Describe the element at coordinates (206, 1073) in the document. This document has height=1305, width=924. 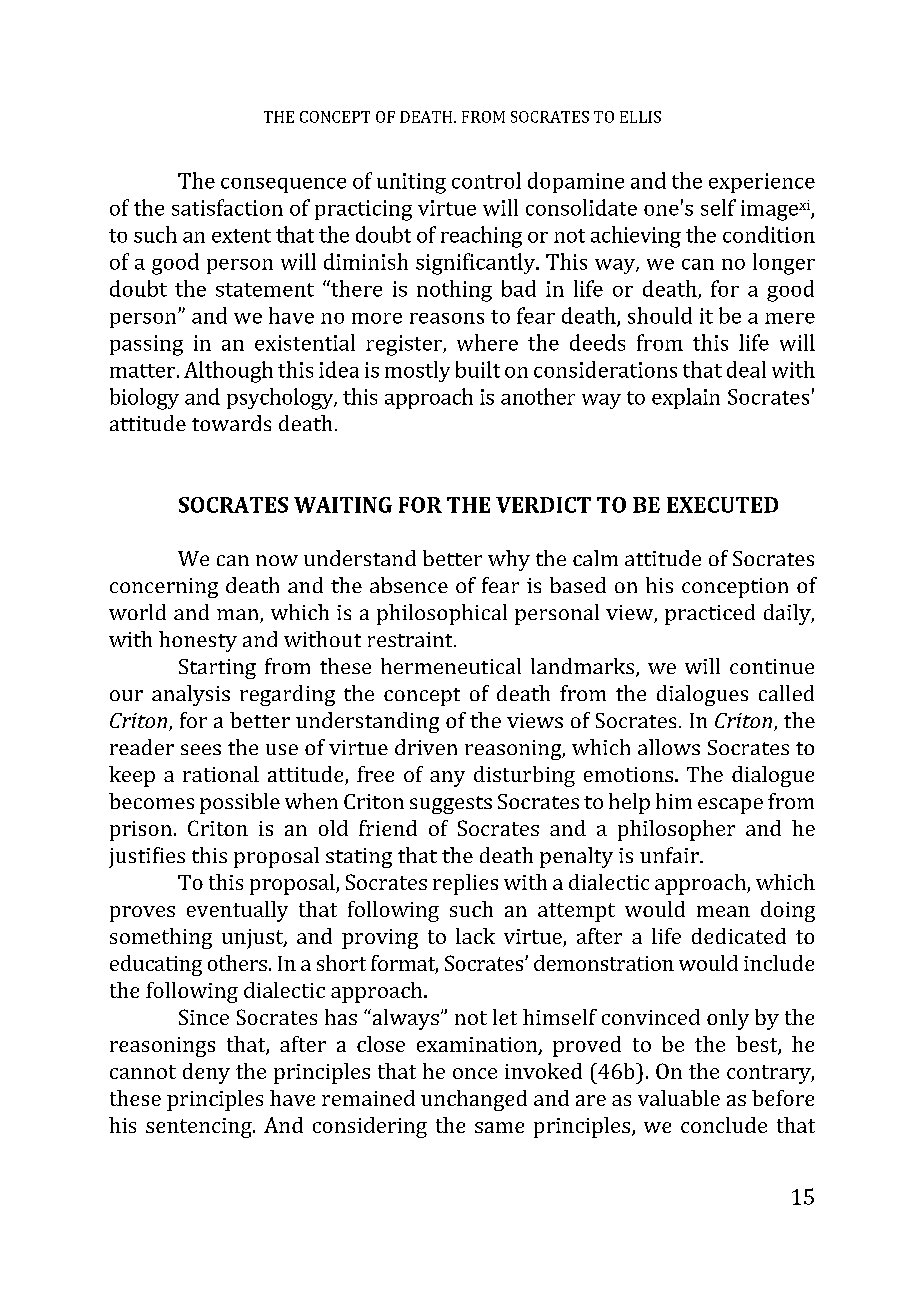
I see `deny` at that location.
